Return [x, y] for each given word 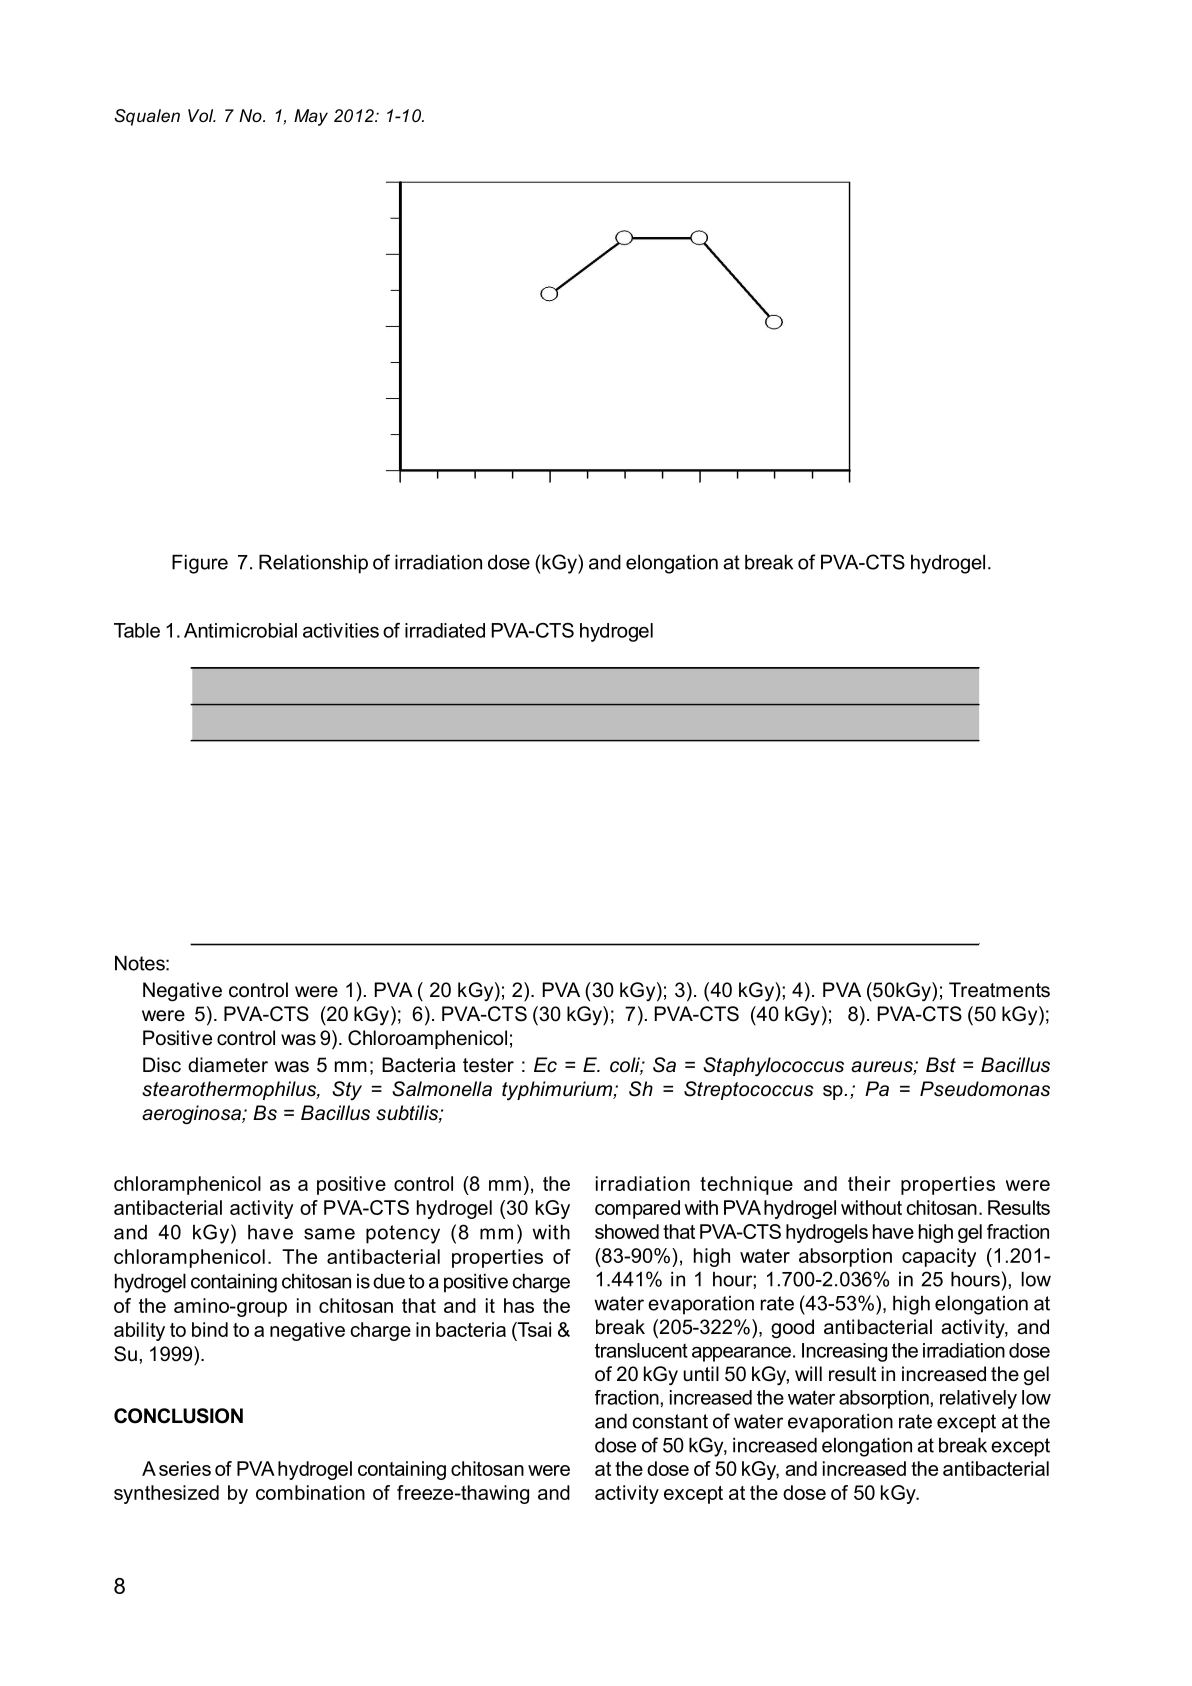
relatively [978, 1399]
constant [670, 1421]
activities [341, 630]
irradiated [445, 630]
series [185, 1468]
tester [488, 1065]
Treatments [999, 990]
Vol [202, 115]
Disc [162, 1065]
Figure [200, 564]
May [311, 117]
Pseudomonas [985, 1089]
